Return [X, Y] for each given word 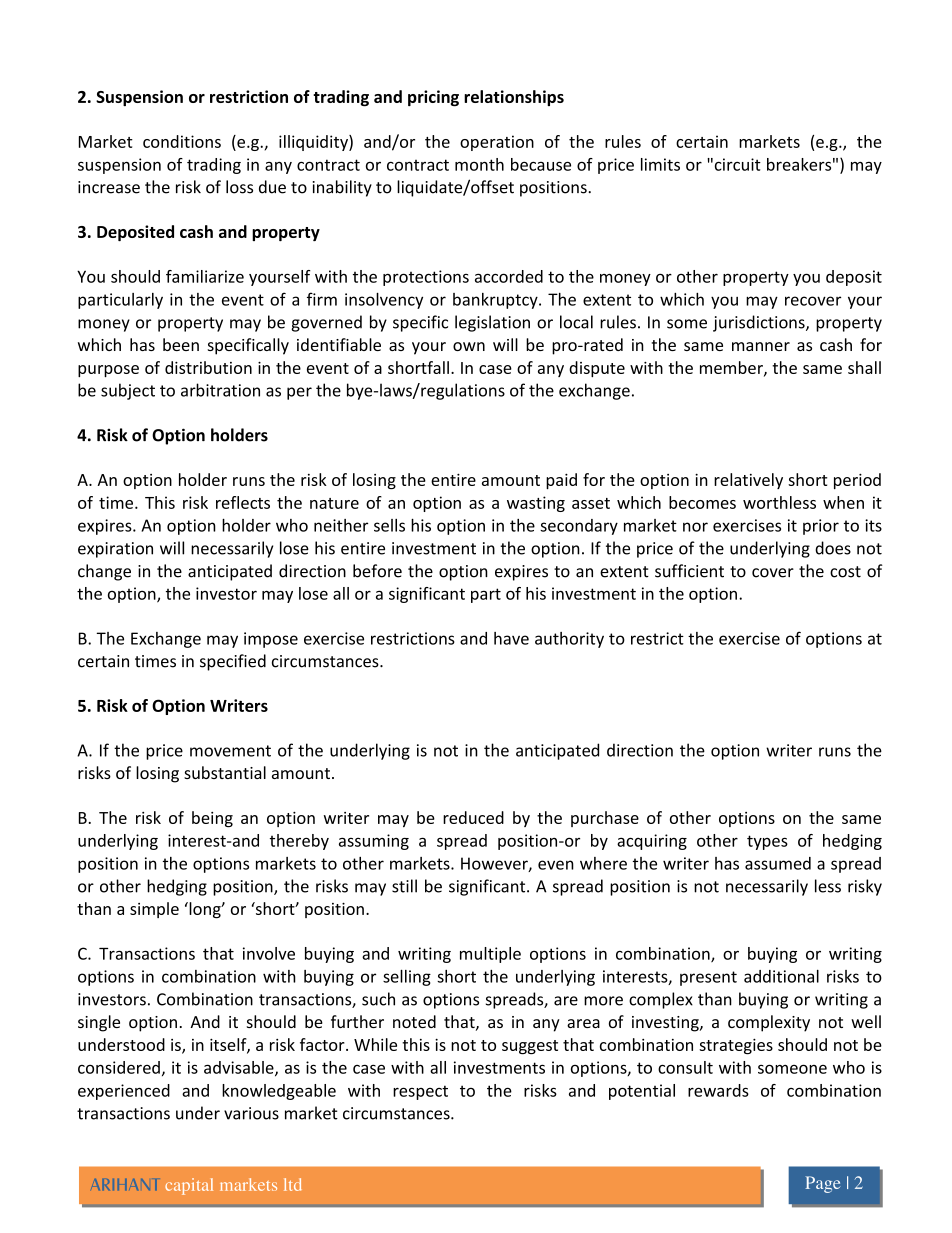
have [511, 638]
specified [233, 662]
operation [497, 143]
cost [845, 572]
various [251, 1113]
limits [660, 164]
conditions [182, 141]
